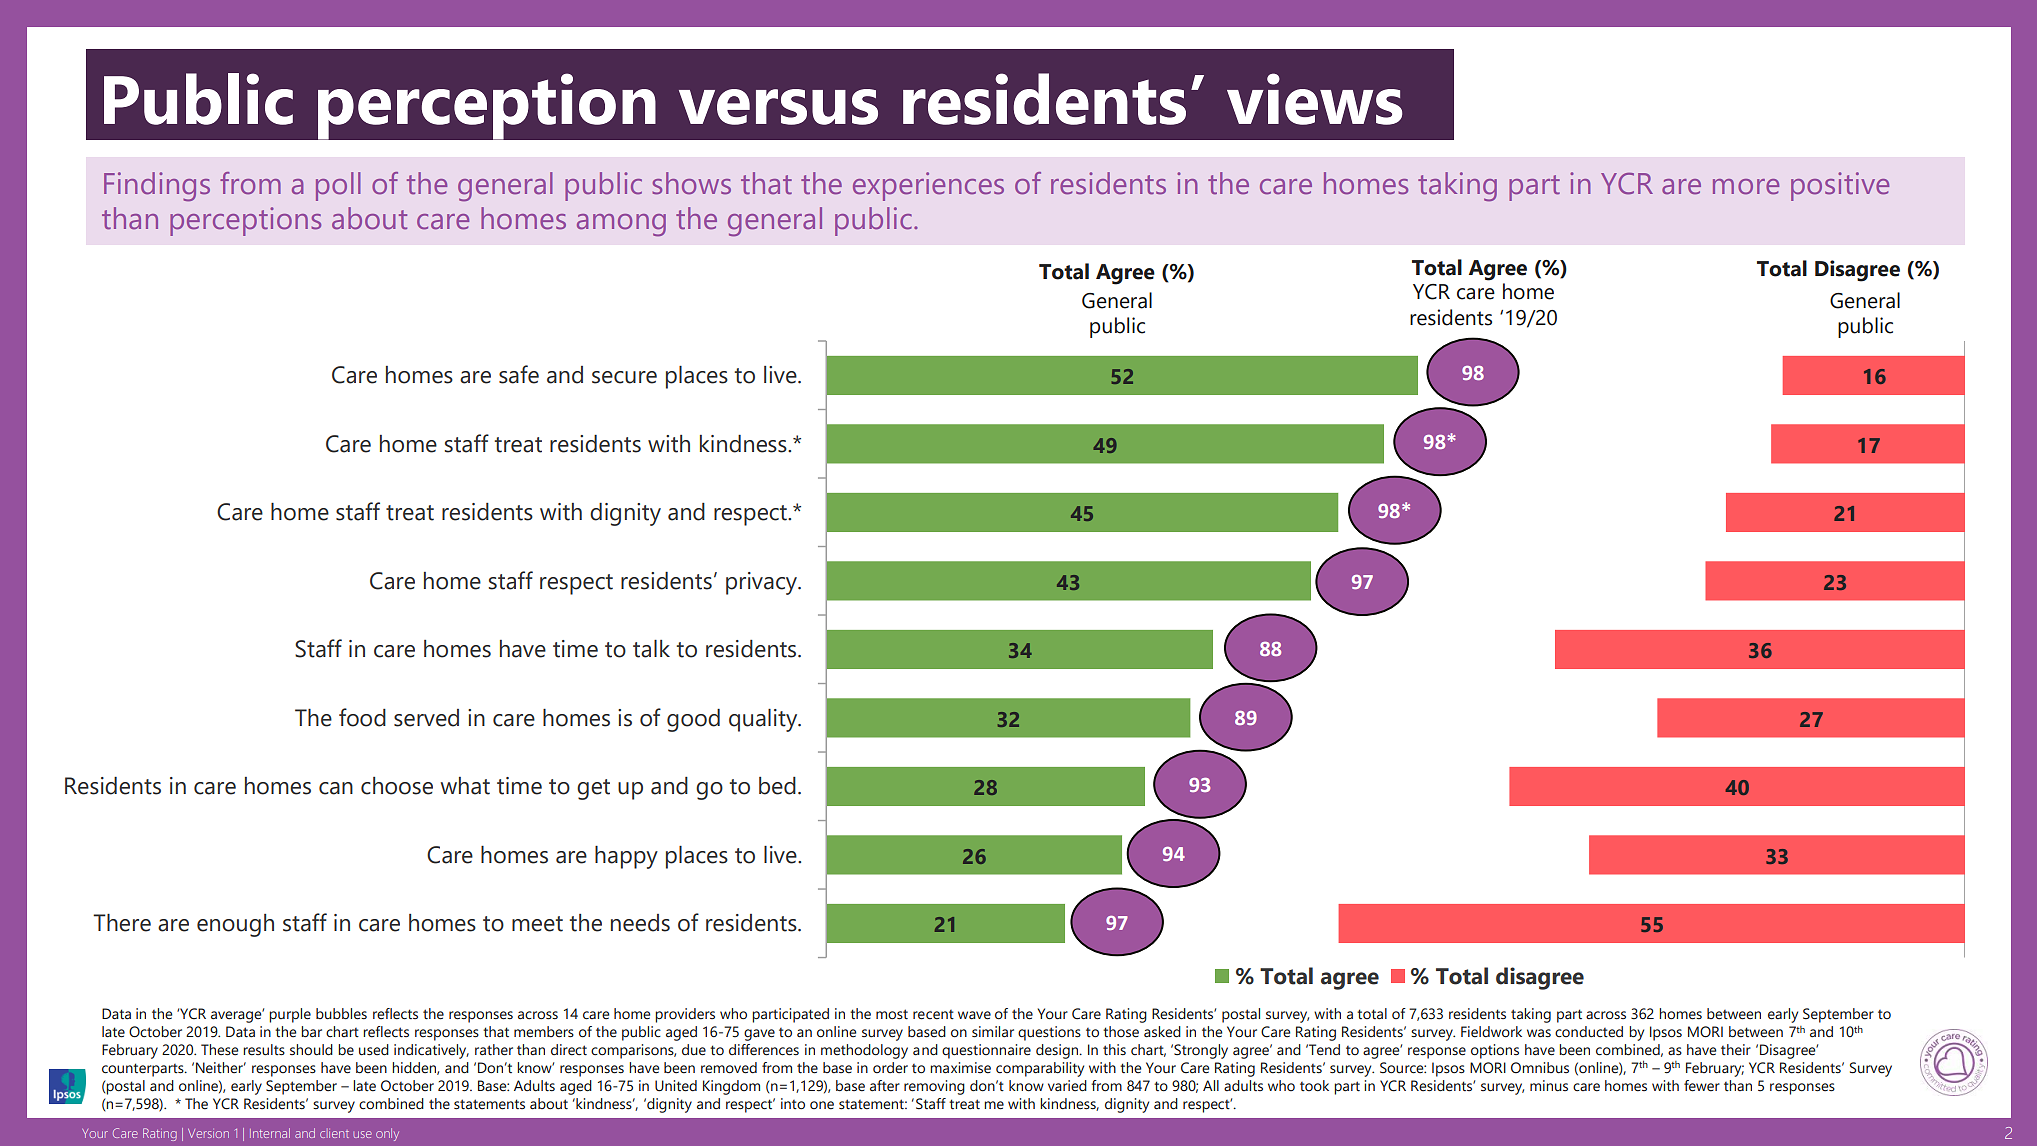 Image resolution: width=2037 pixels, height=1146 pixels. Describe the element at coordinates (624, 377) in the image. I see `secure` at that location.
